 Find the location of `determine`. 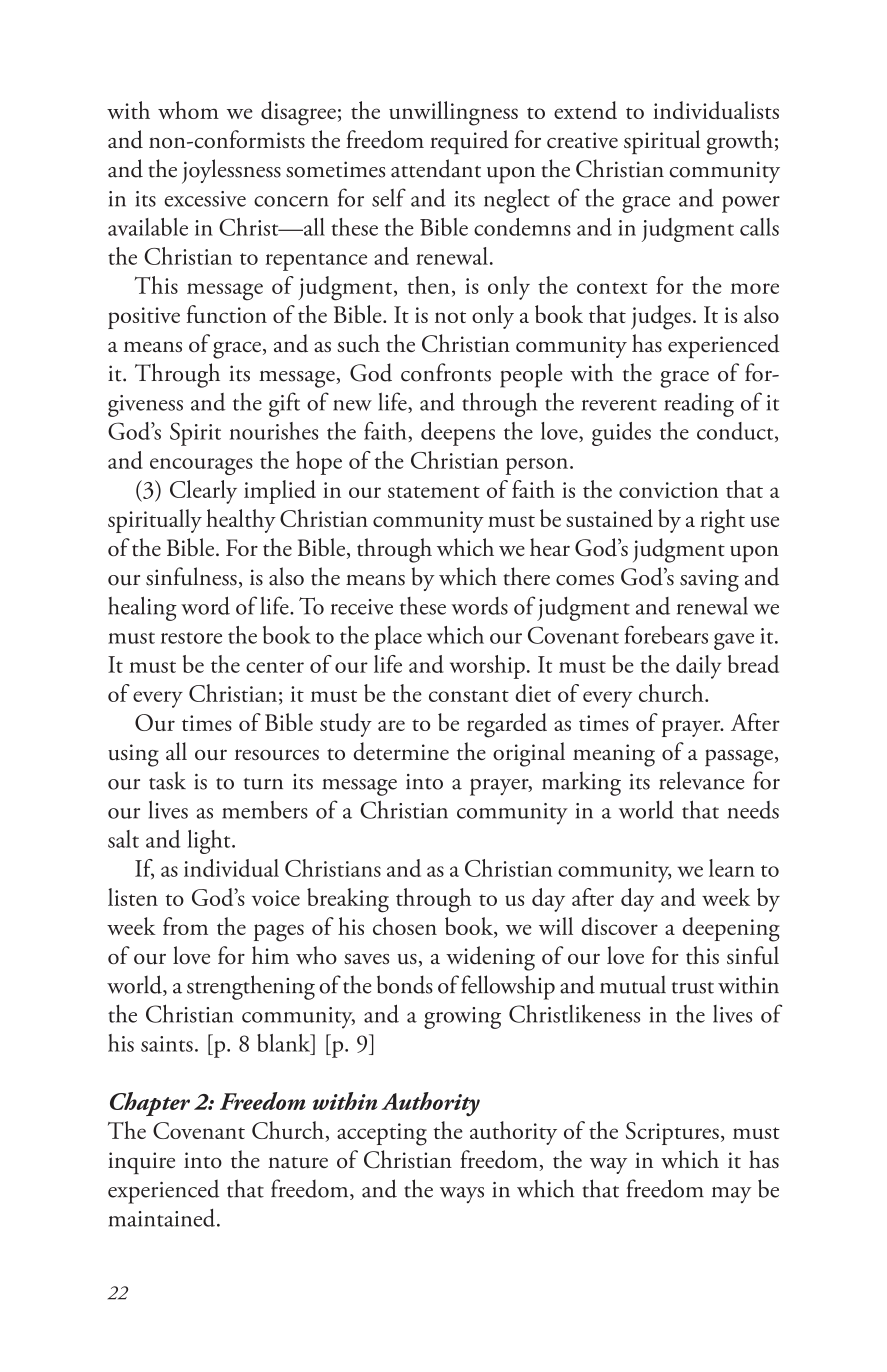

determine is located at coordinates (401, 751).
